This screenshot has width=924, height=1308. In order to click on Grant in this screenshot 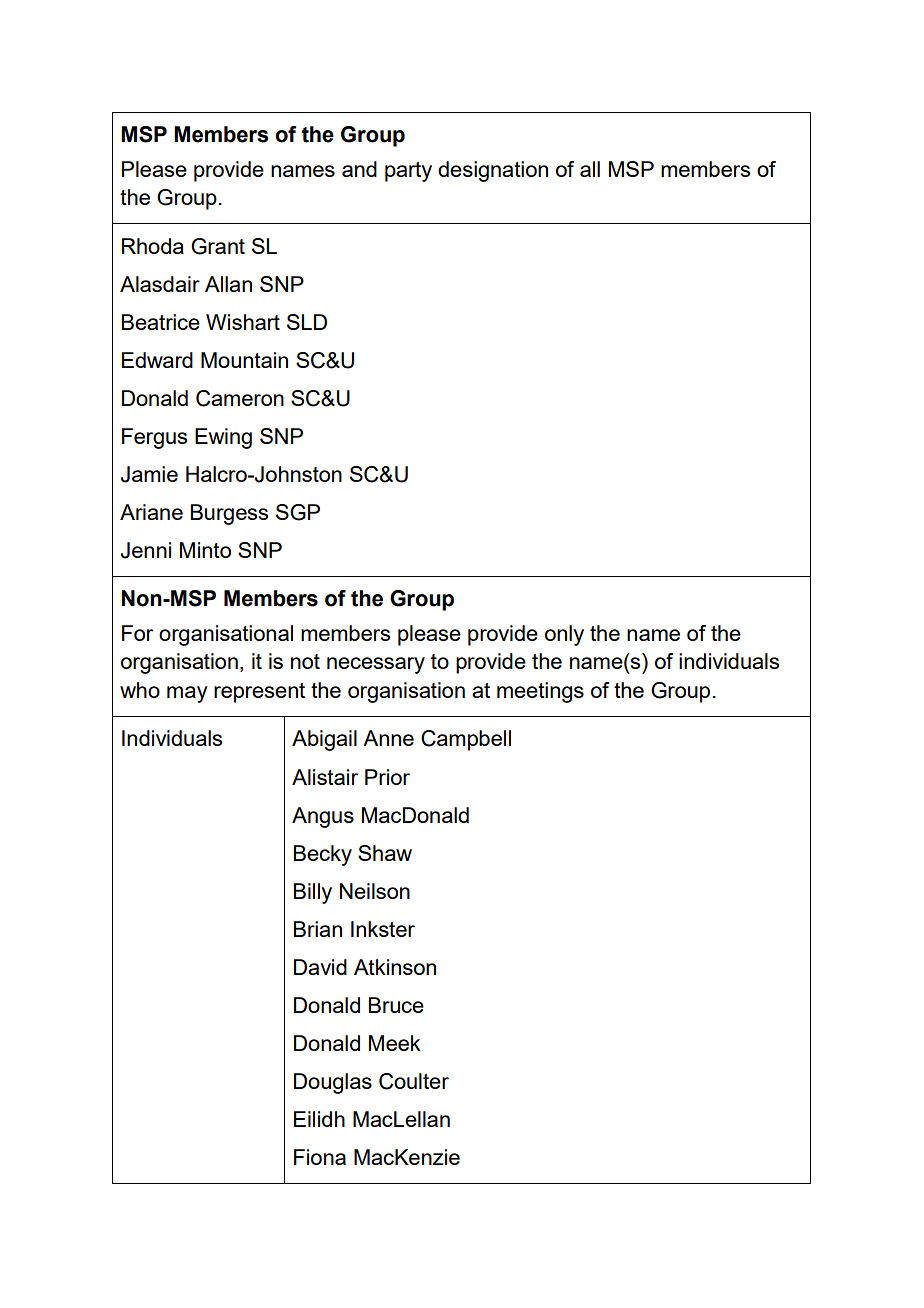, I will do `click(218, 246)`.
